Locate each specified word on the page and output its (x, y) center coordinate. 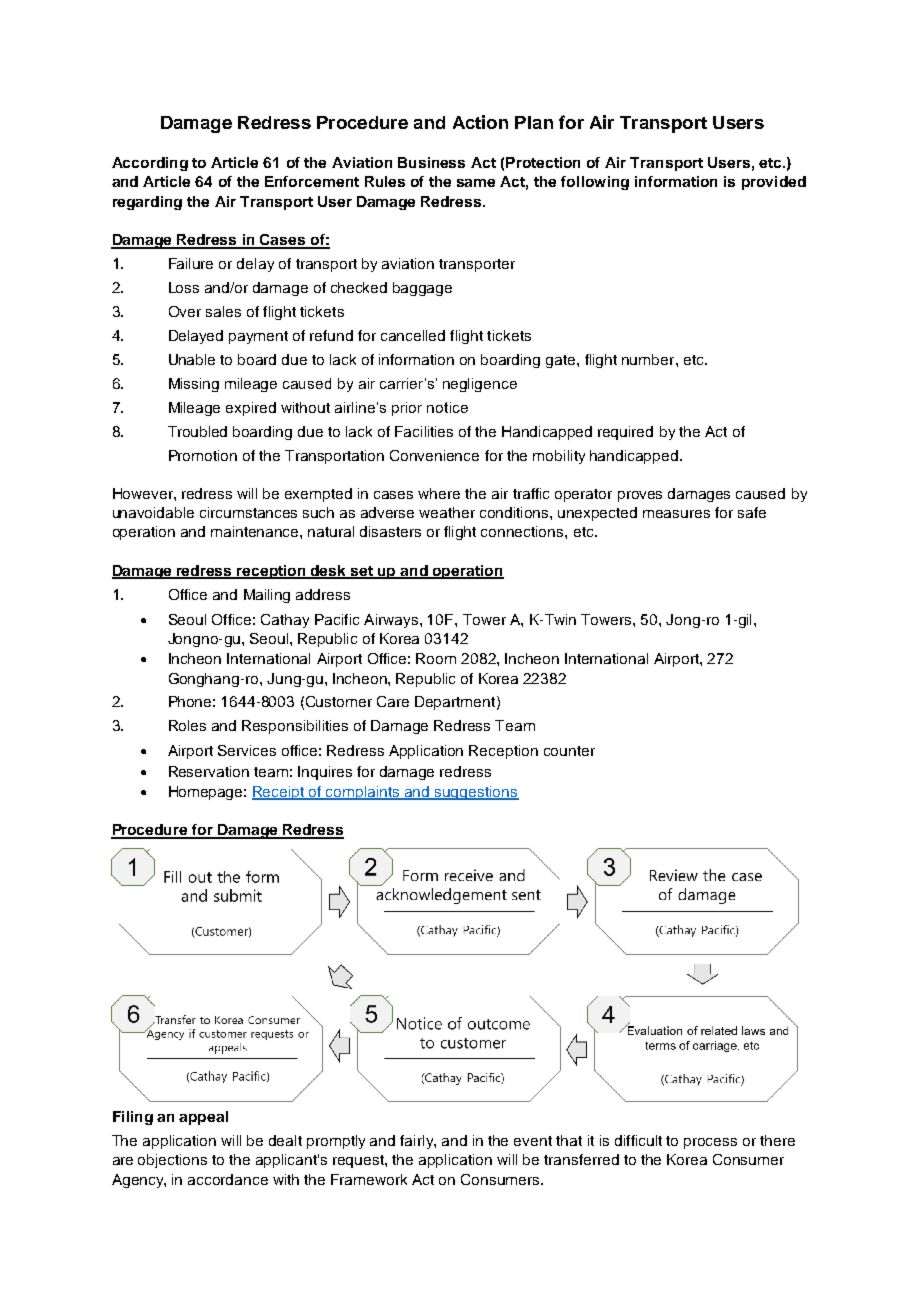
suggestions (476, 793)
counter (569, 751)
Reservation (209, 771)
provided (774, 183)
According (150, 164)
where (439, 493)
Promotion (203, 455)
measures (676, 514)
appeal (203, 1118)
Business (431, 162)
